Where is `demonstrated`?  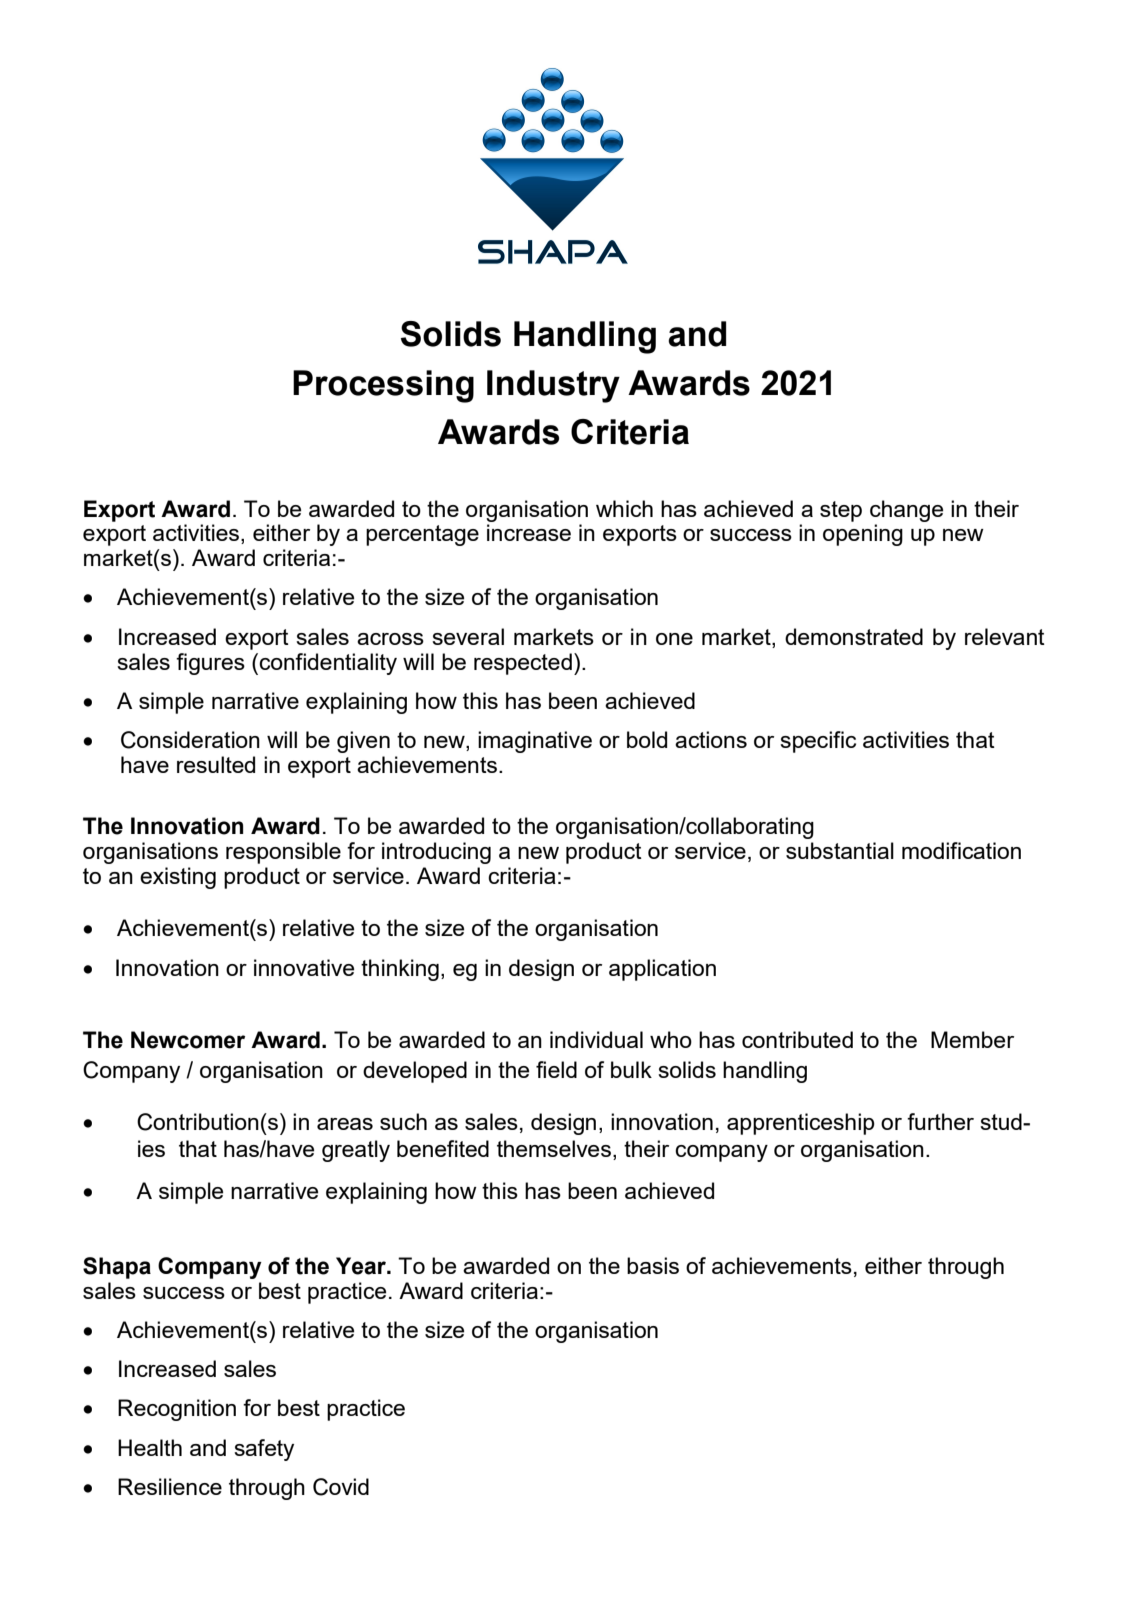 demonstrated is located at coordinates (854, 636).
